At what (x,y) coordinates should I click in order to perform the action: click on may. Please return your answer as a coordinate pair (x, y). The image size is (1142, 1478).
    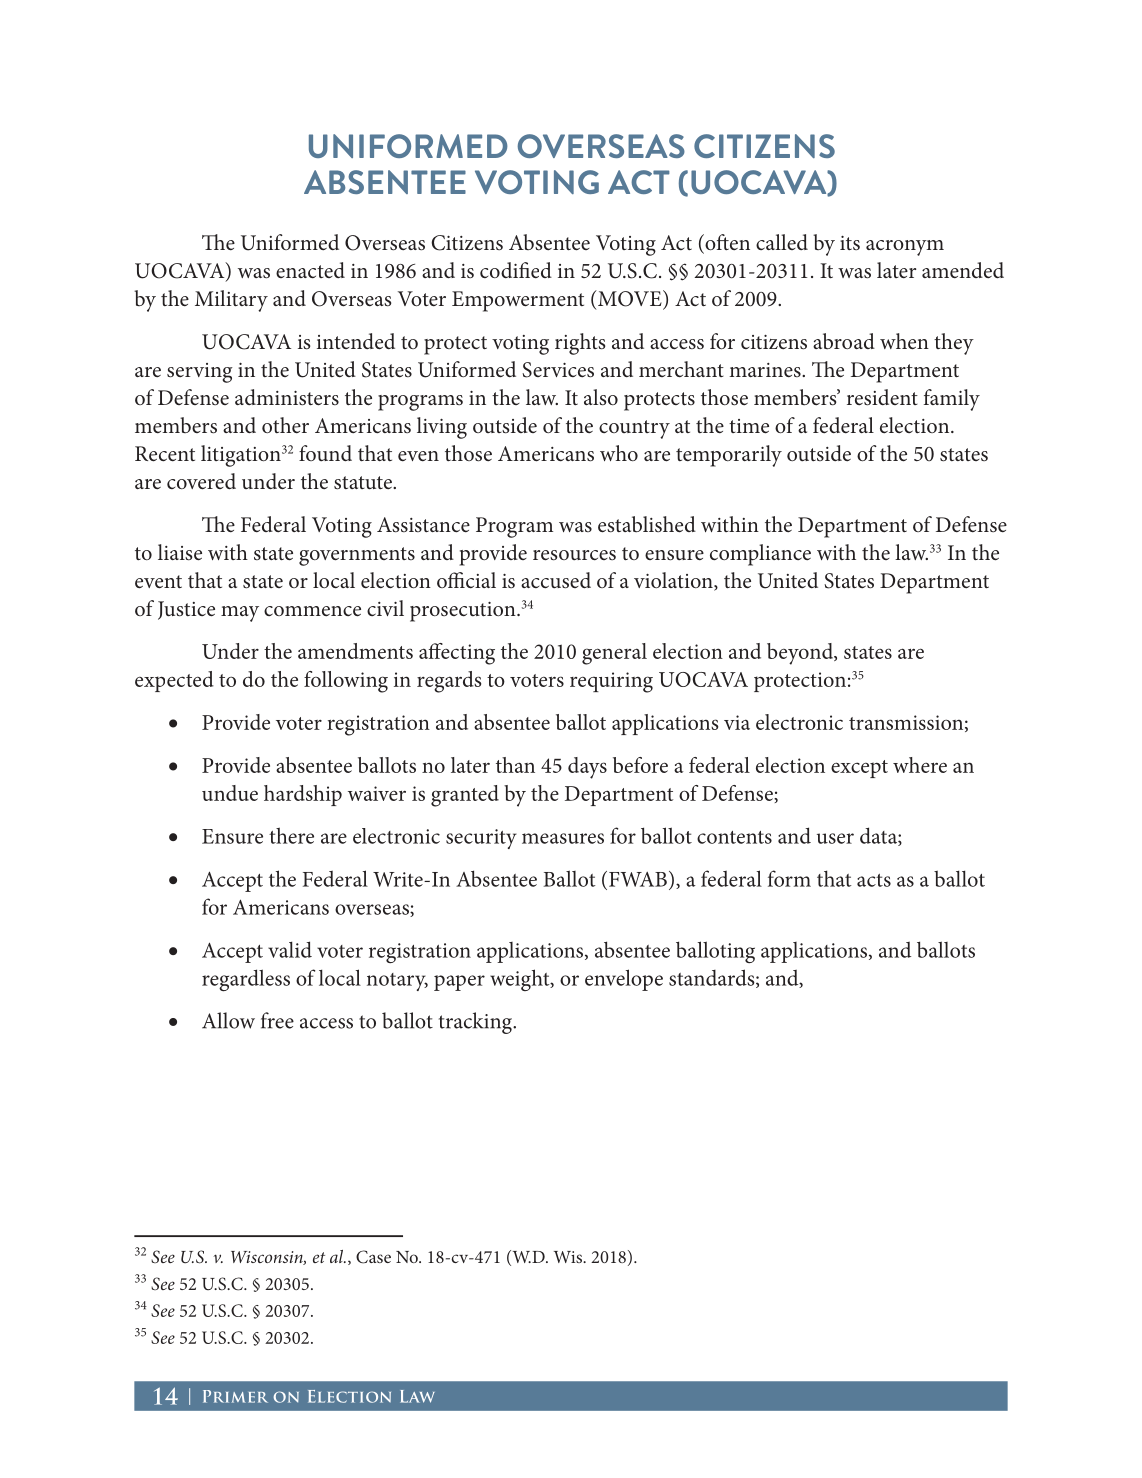
    Looking at the image, I should click on (240, 614).
